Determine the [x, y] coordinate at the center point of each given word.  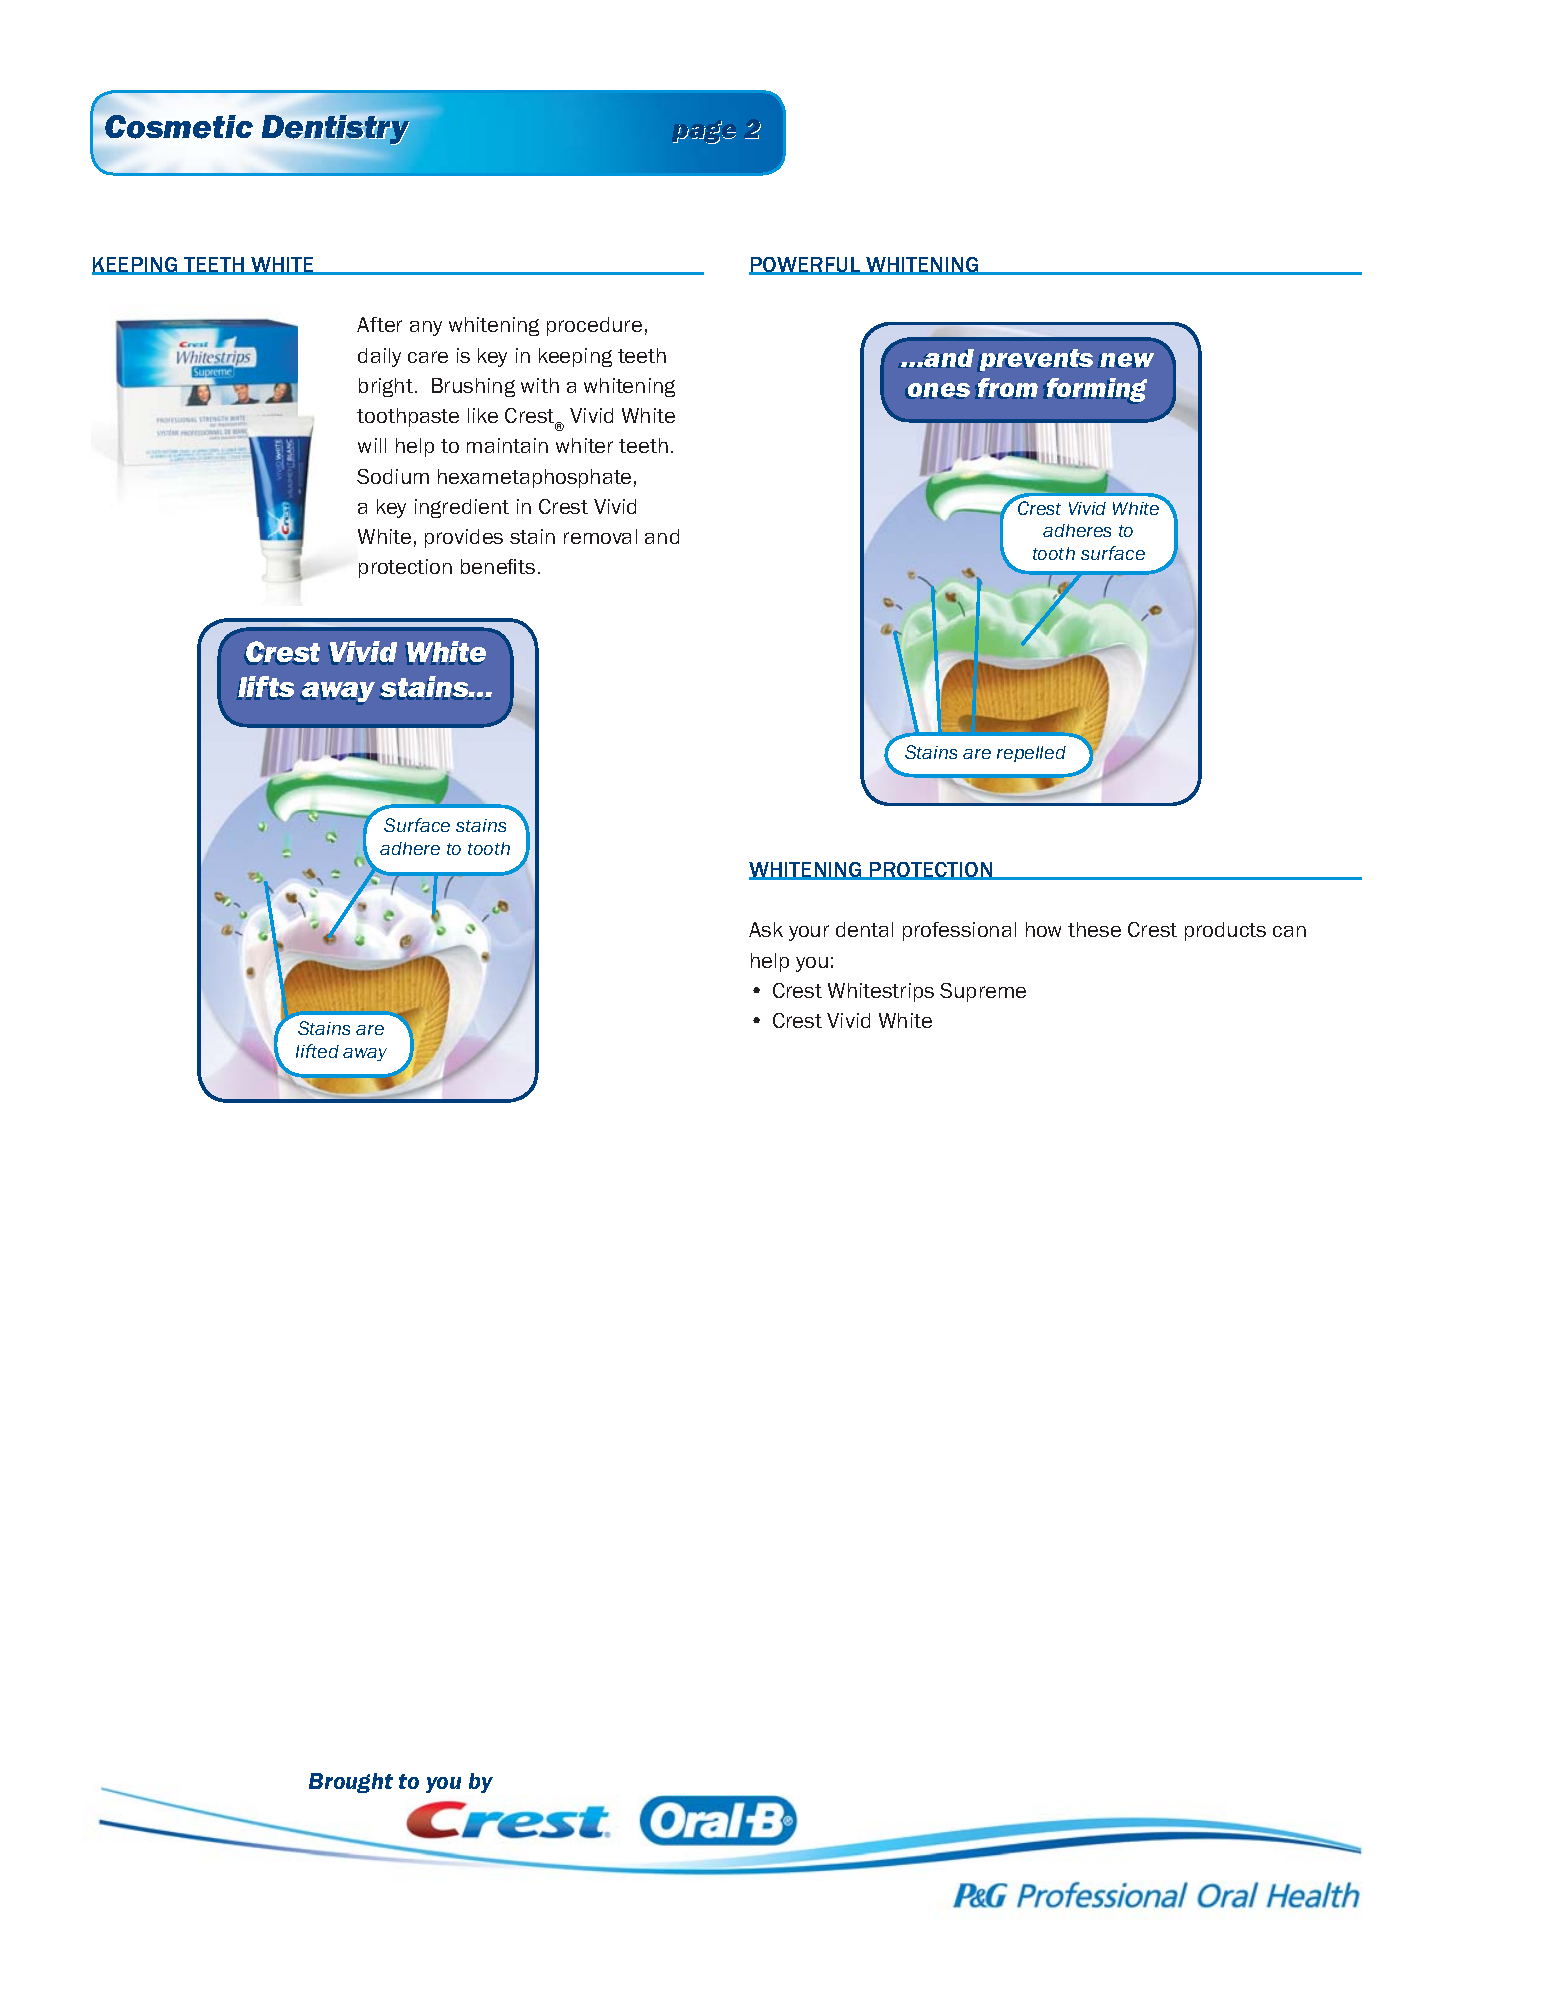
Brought [351, 1783]
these [1094, 929]
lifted [317, 1051]
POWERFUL [805, 266]
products [1225, 931]
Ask [766, 929]
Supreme [983, 992]
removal [600, 536]
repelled [1031, 754]
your [809, 933]
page [704, 132]
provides [464, 538]
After [379, 324]
